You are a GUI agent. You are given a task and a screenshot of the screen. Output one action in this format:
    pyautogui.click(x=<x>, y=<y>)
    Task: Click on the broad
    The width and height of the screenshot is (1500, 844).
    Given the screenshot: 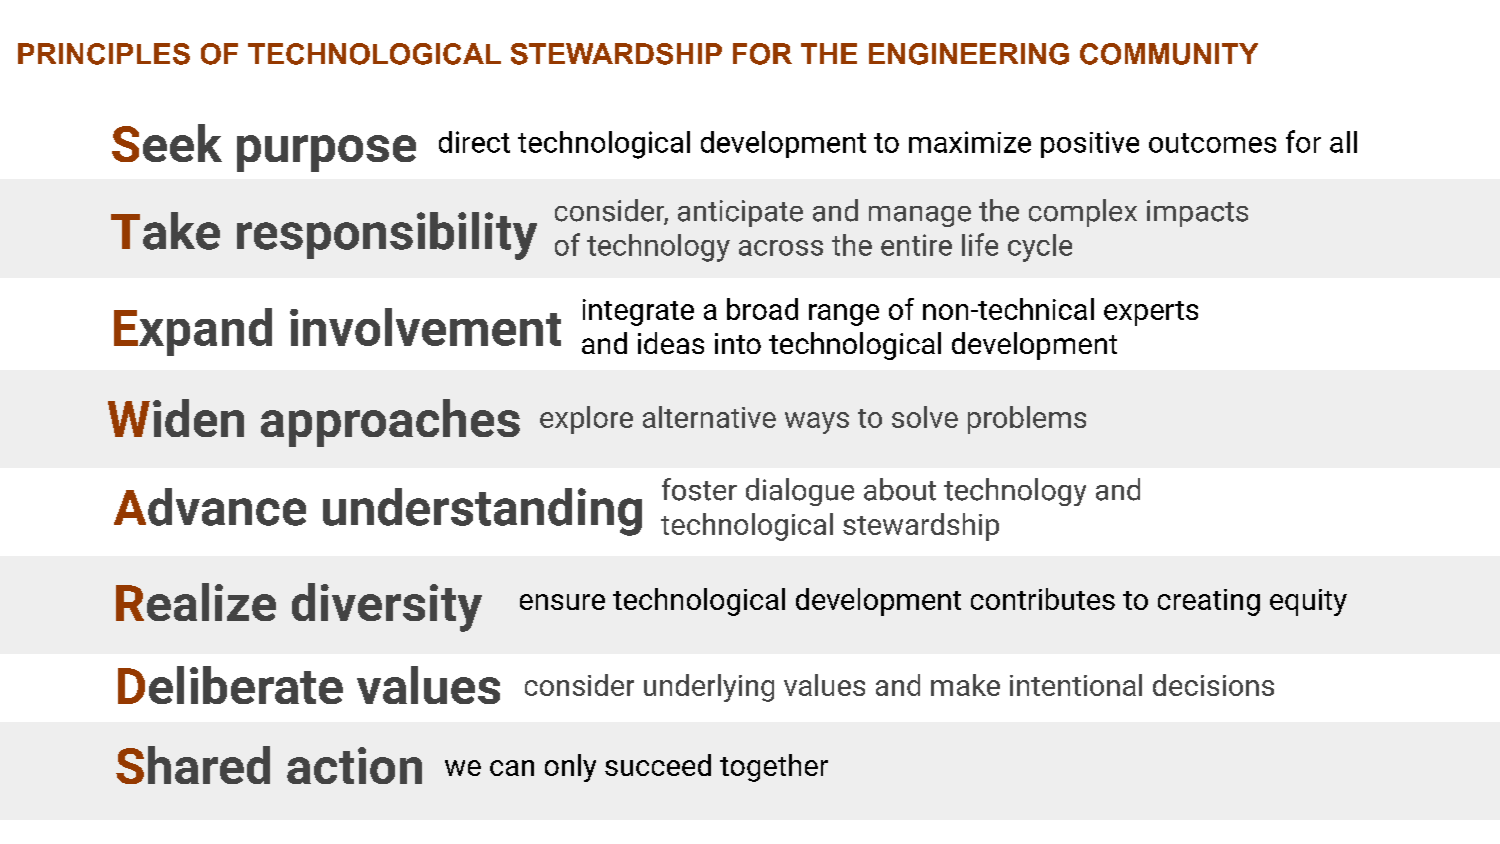 What is the action you would take?
    pyautogui.click(x=762, y=309)
